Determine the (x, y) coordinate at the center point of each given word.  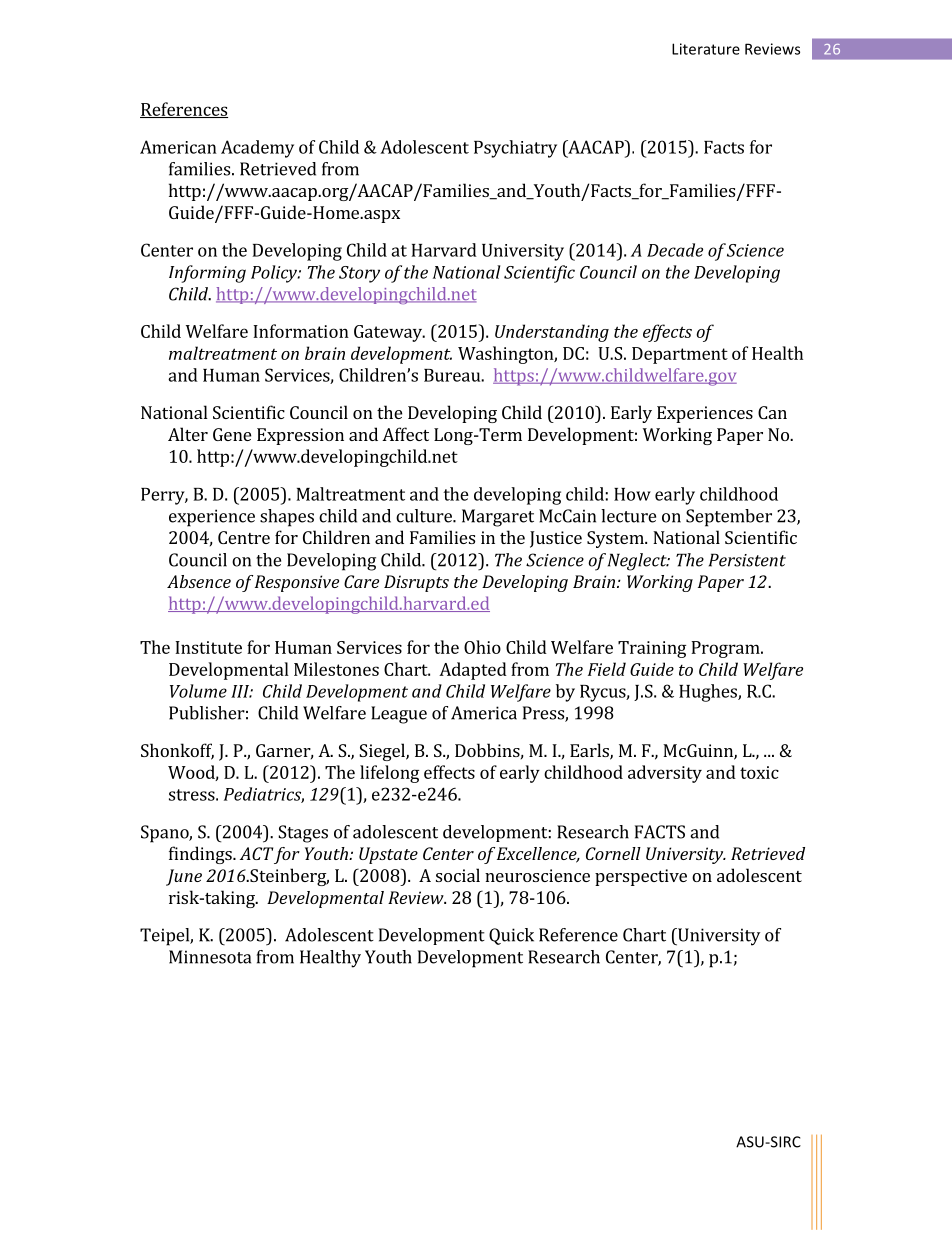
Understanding (552, 333)
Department (680, 355)
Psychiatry (515, 149)
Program (726, 649)
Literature (706, 49)
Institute (208, 647)
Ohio (482, 647)
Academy (257, 149)
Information (301, 331)
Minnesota (210, 957)
